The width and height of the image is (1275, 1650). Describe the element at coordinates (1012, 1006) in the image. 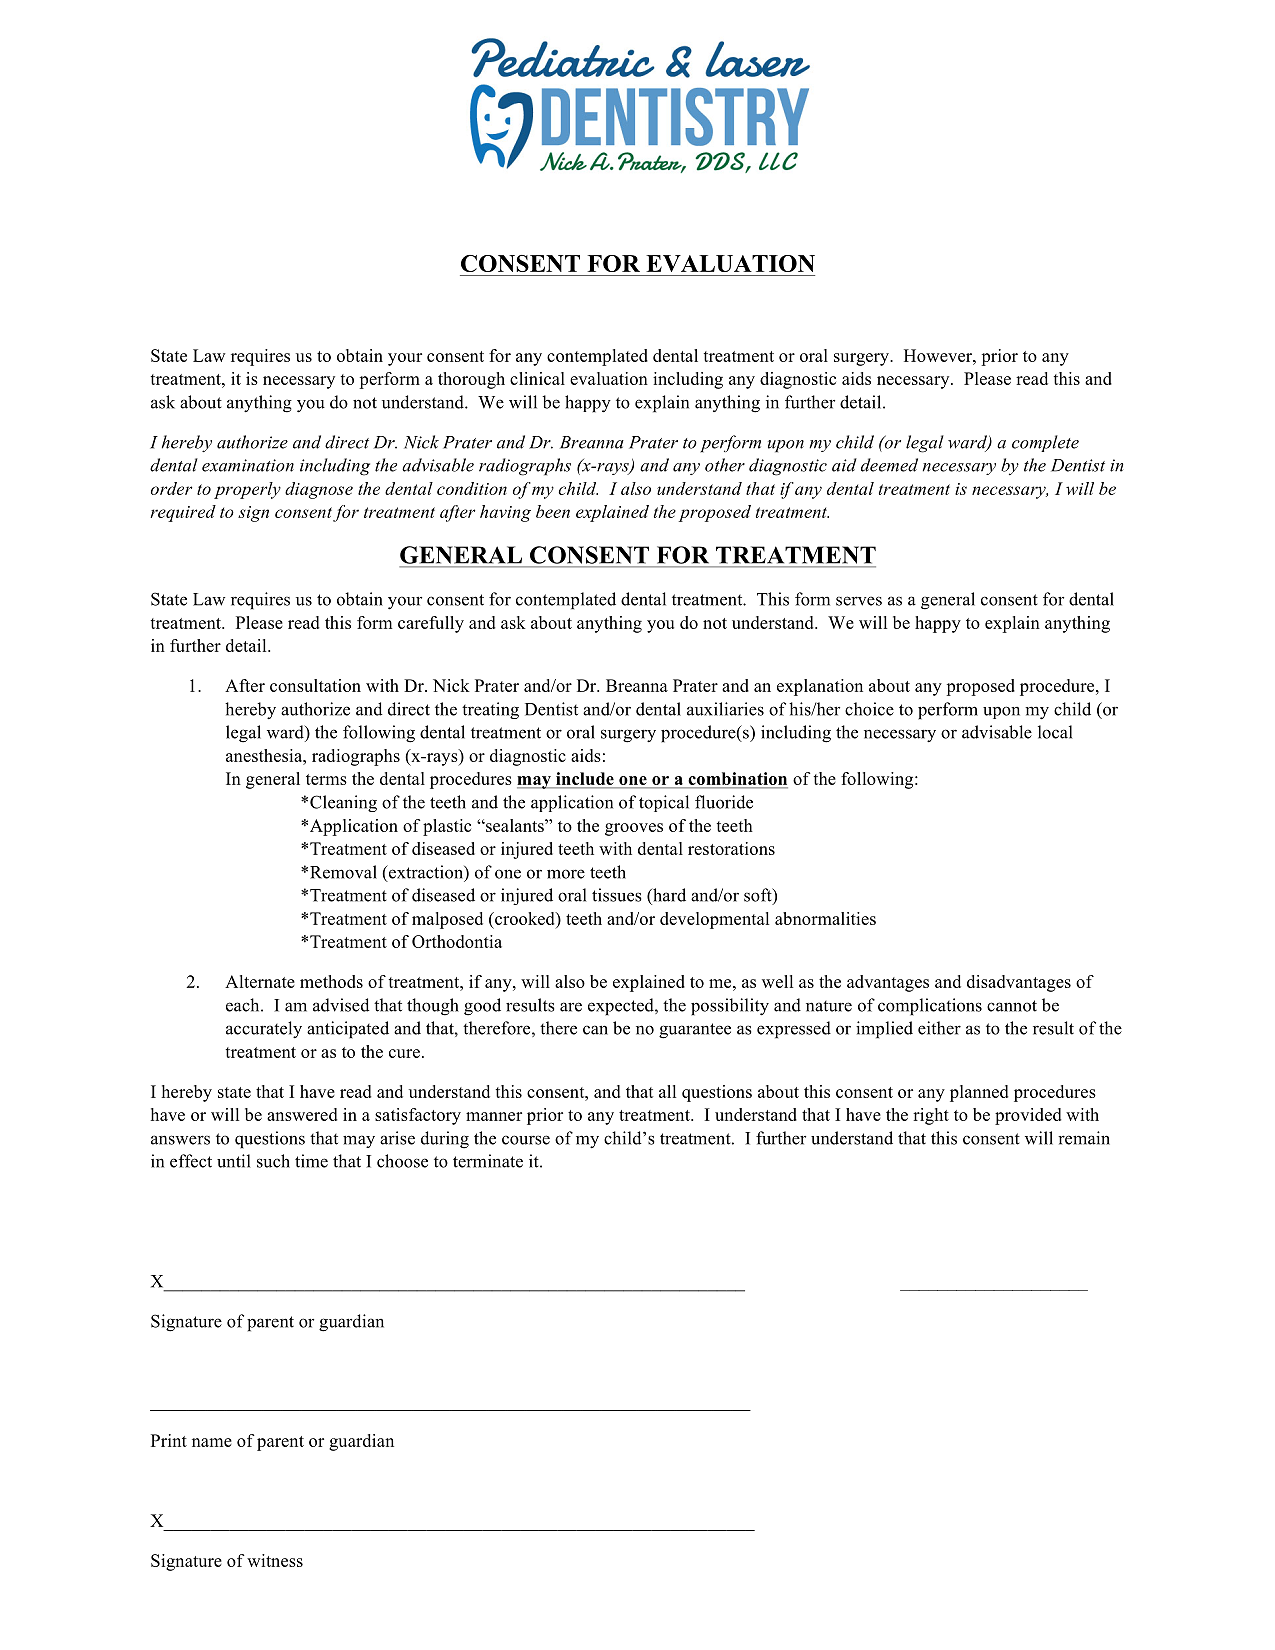

I see `cannot` at that location.
